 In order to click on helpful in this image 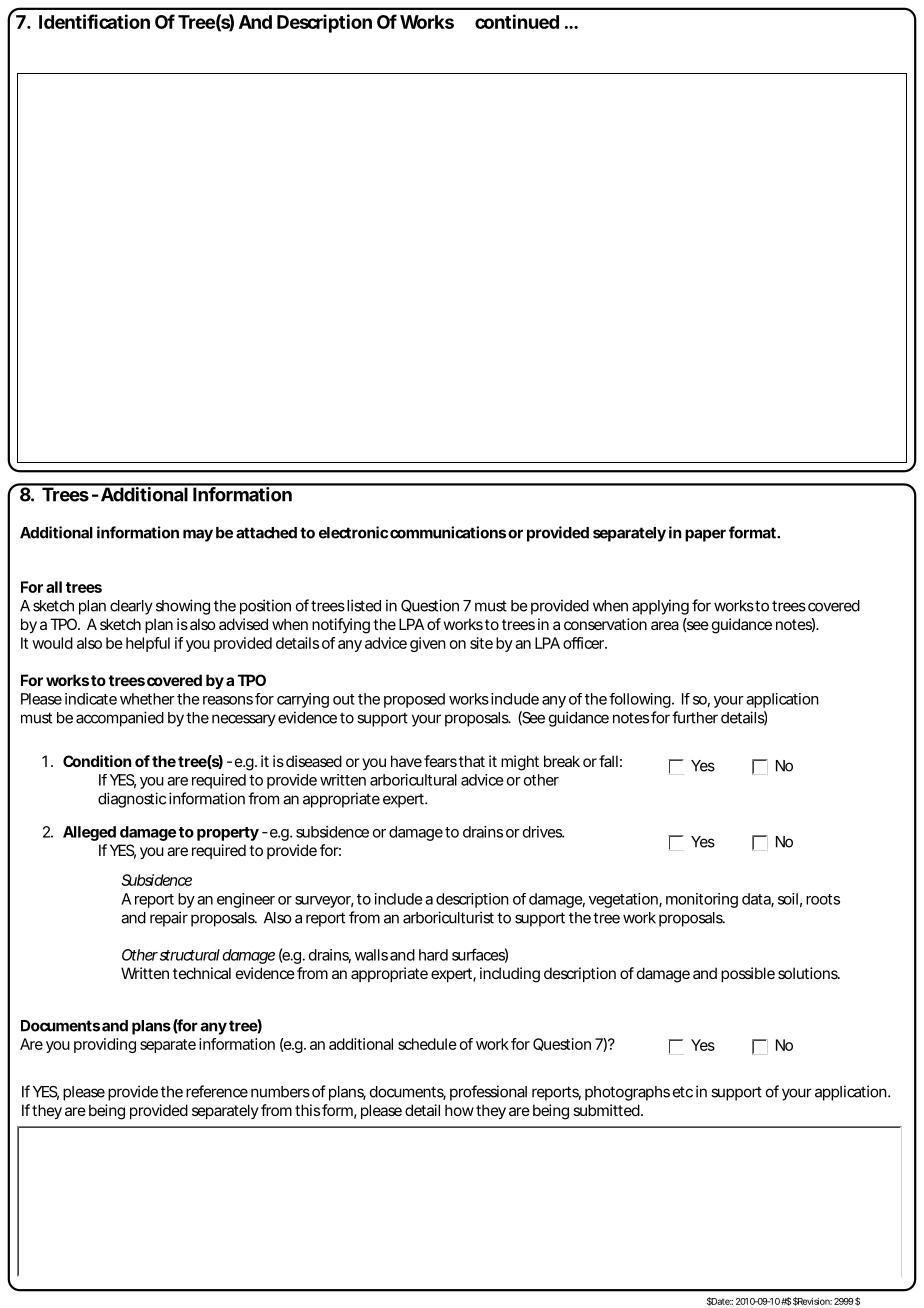, I will do `click(148, 644)`.
